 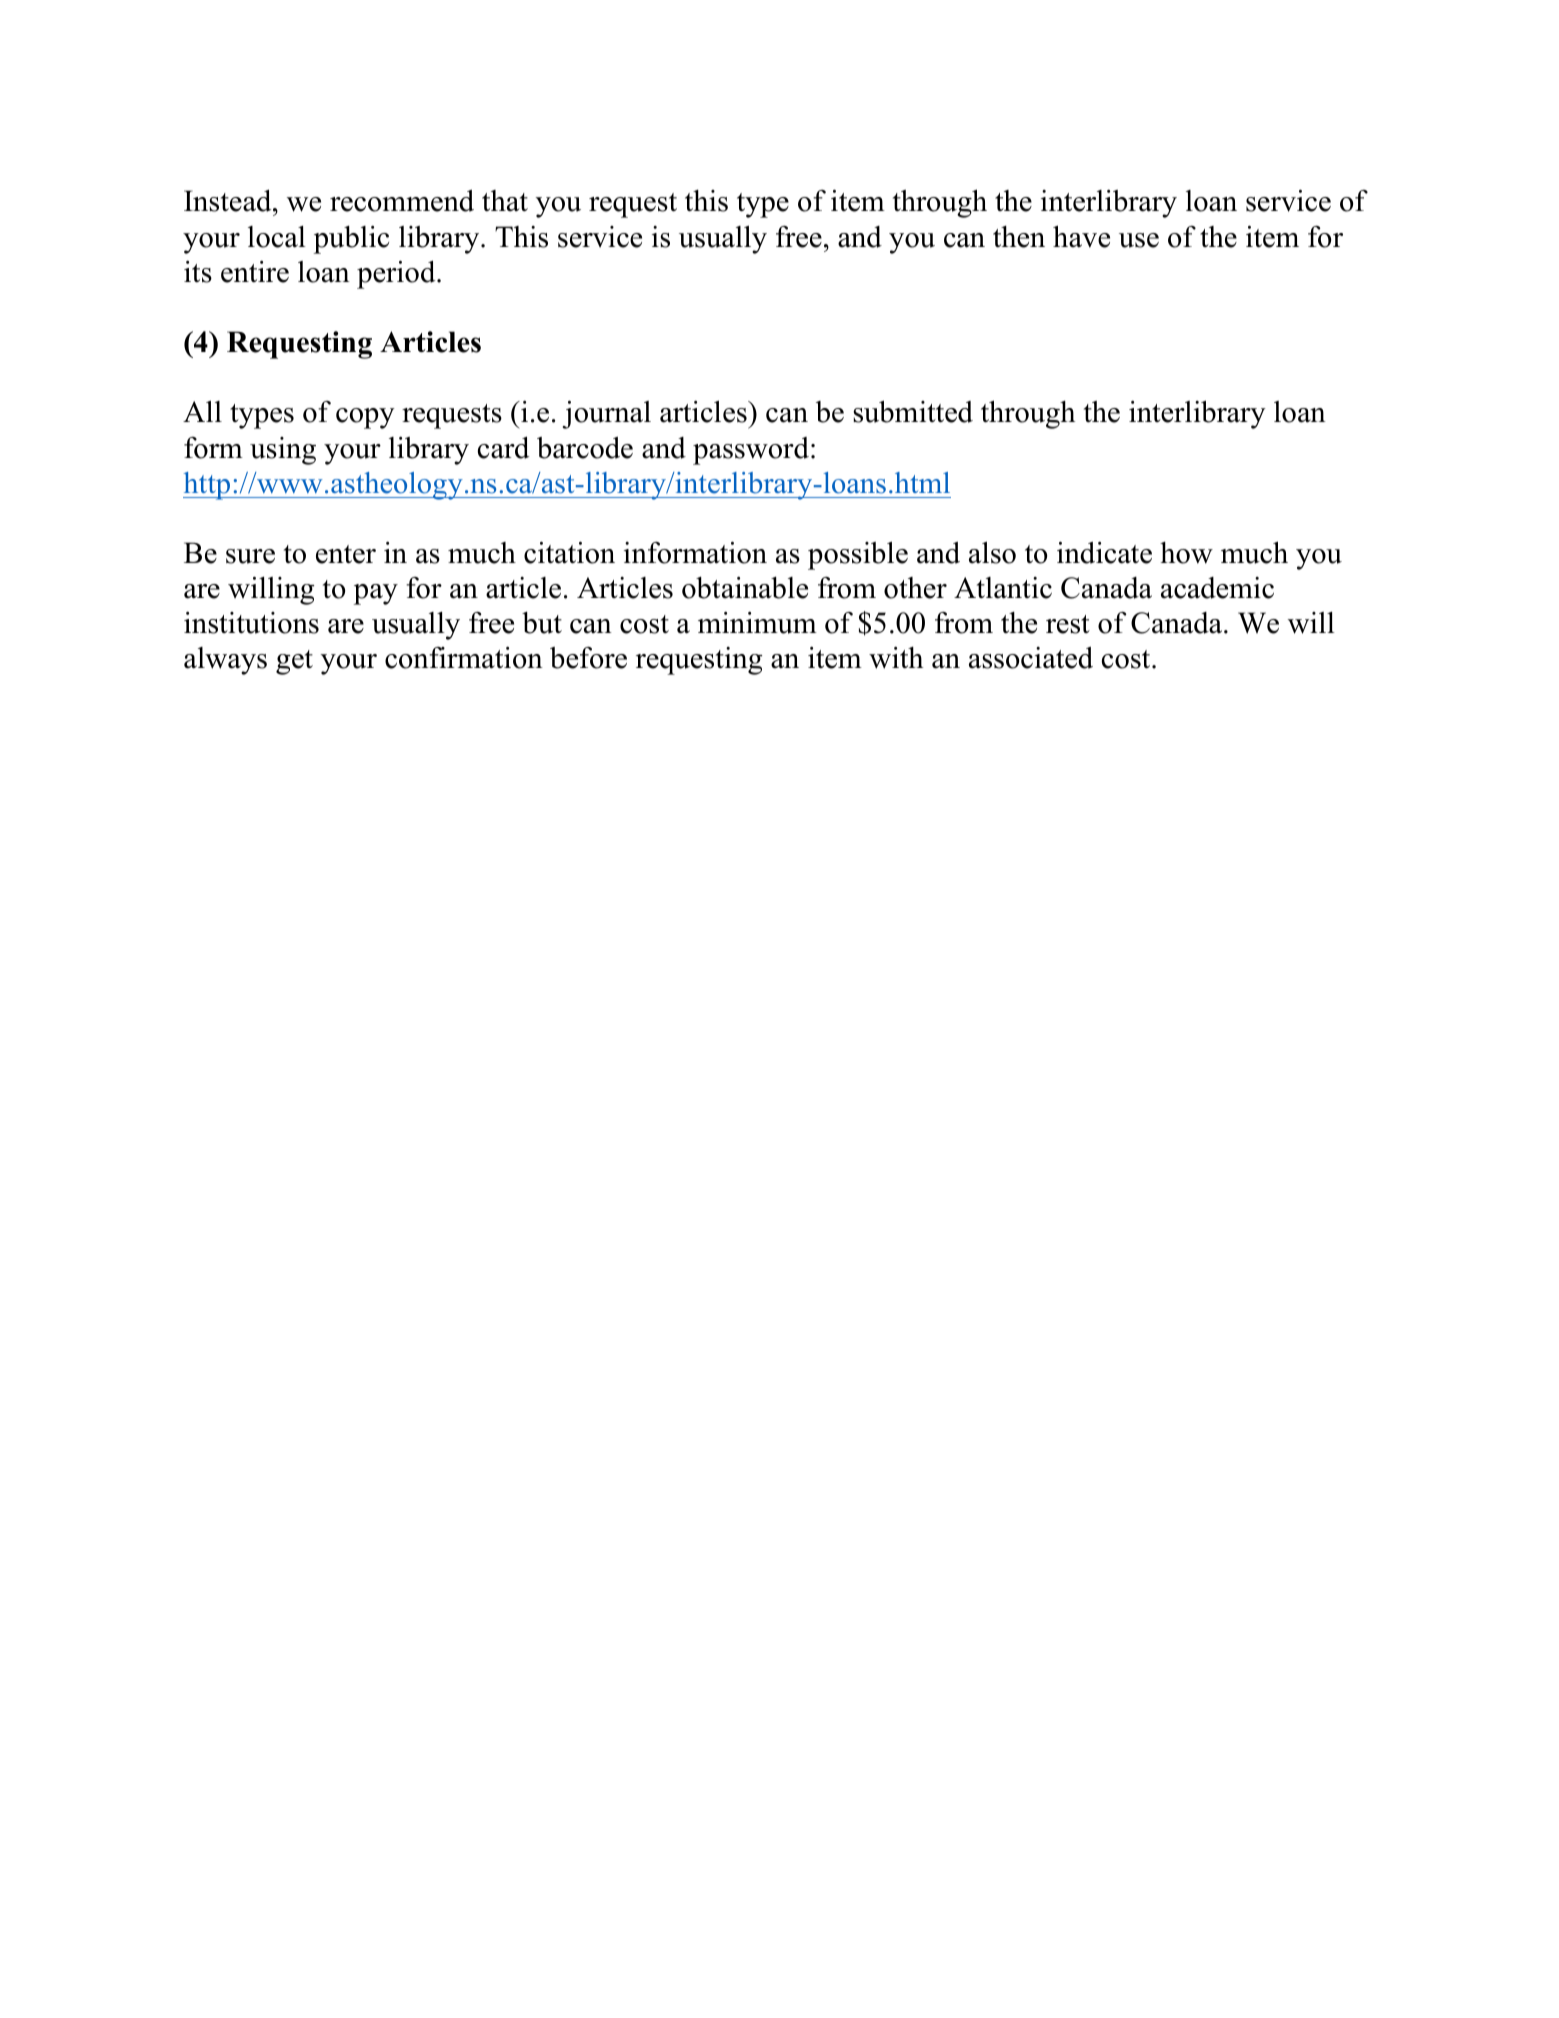 I want to click on submitted, so click(x=913, y=411).
